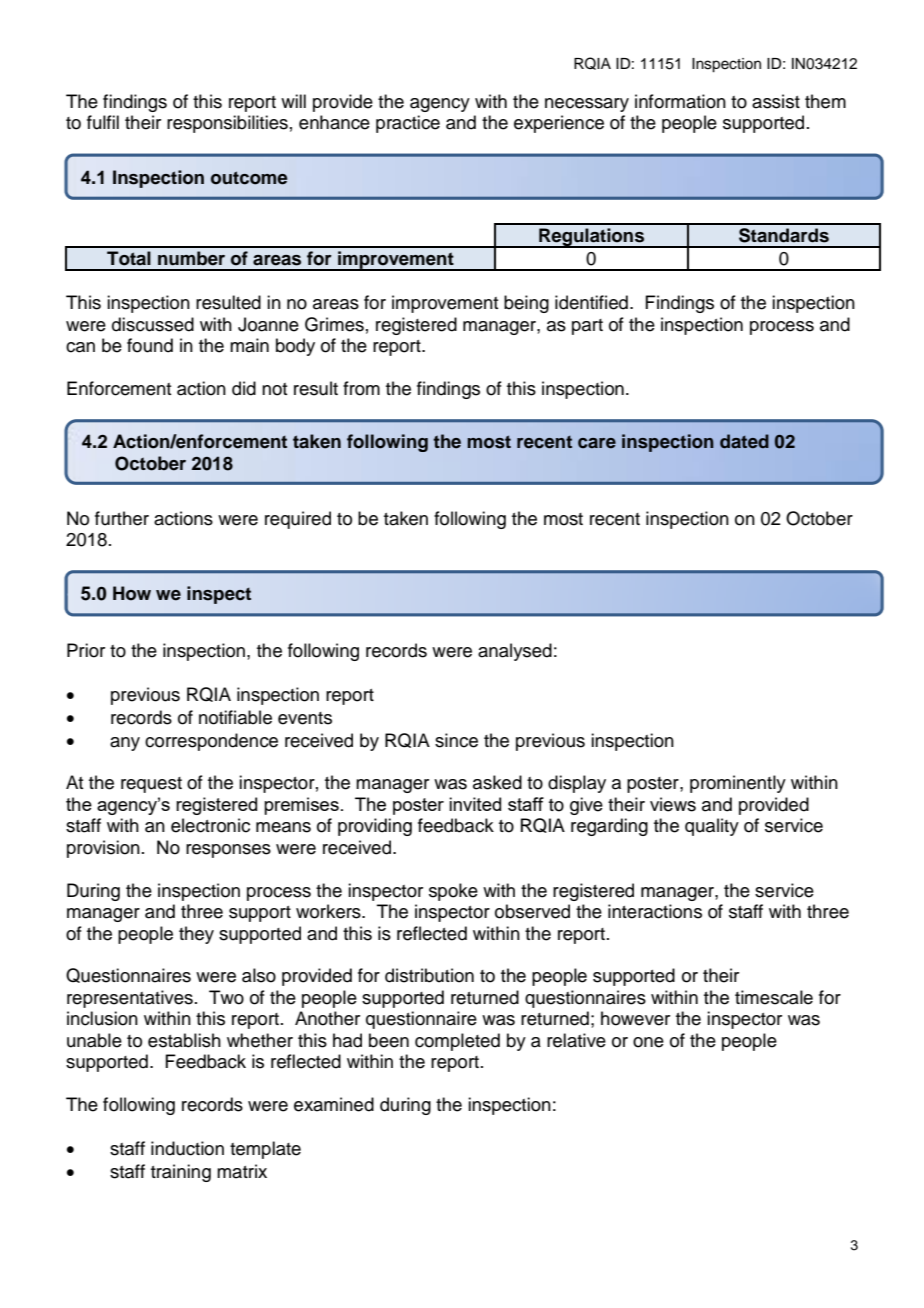 The width and height of the screenshot is (924, 1308). Describe the element at coordinates (453, 892) in the screenshot. I see `spoke` at that location.
